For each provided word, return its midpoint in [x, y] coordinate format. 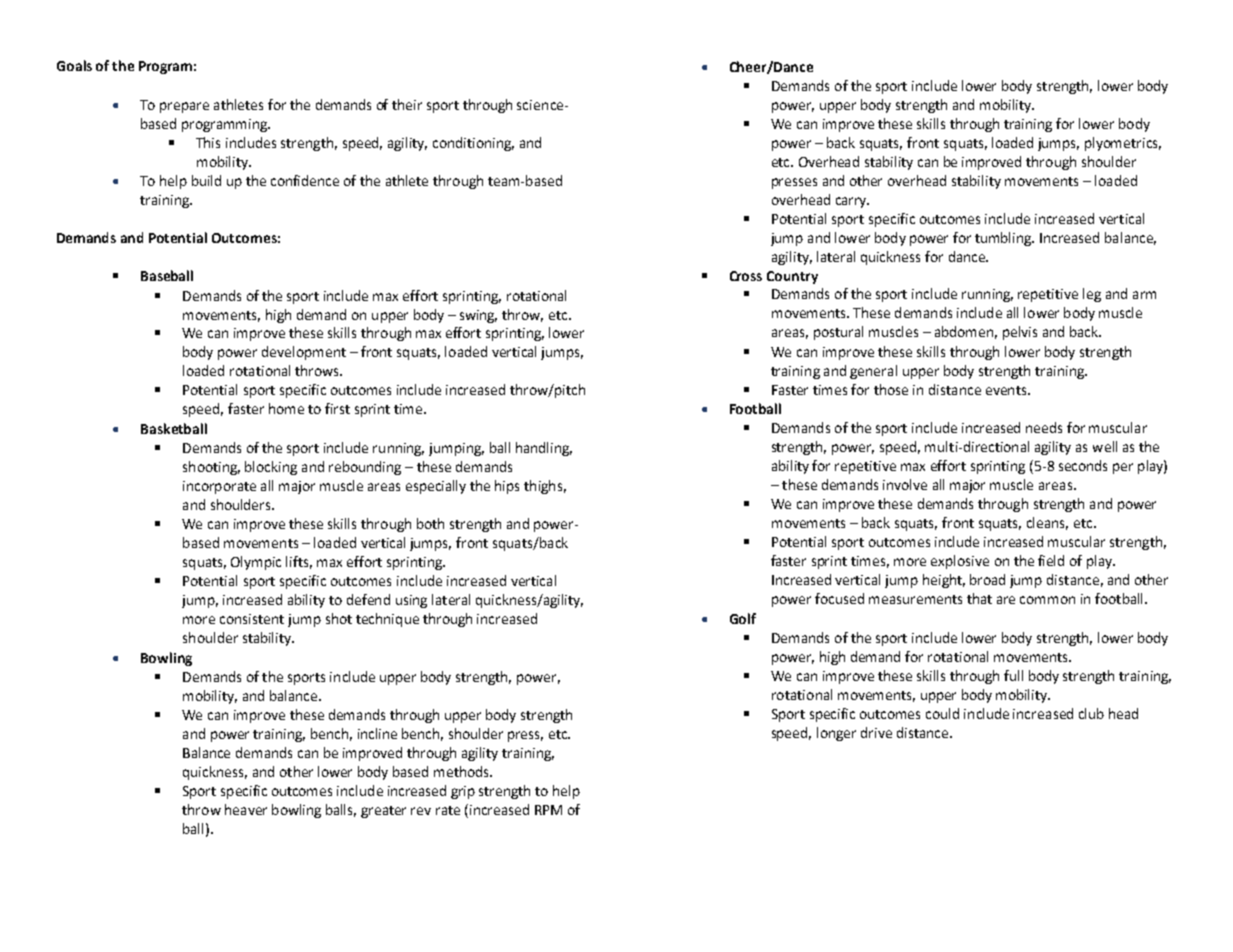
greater [383, 812]
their [407, 104]
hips [507, 487]
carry [852, 202]
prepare [184, 107]
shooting [211, 468]
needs [1044, 427]
